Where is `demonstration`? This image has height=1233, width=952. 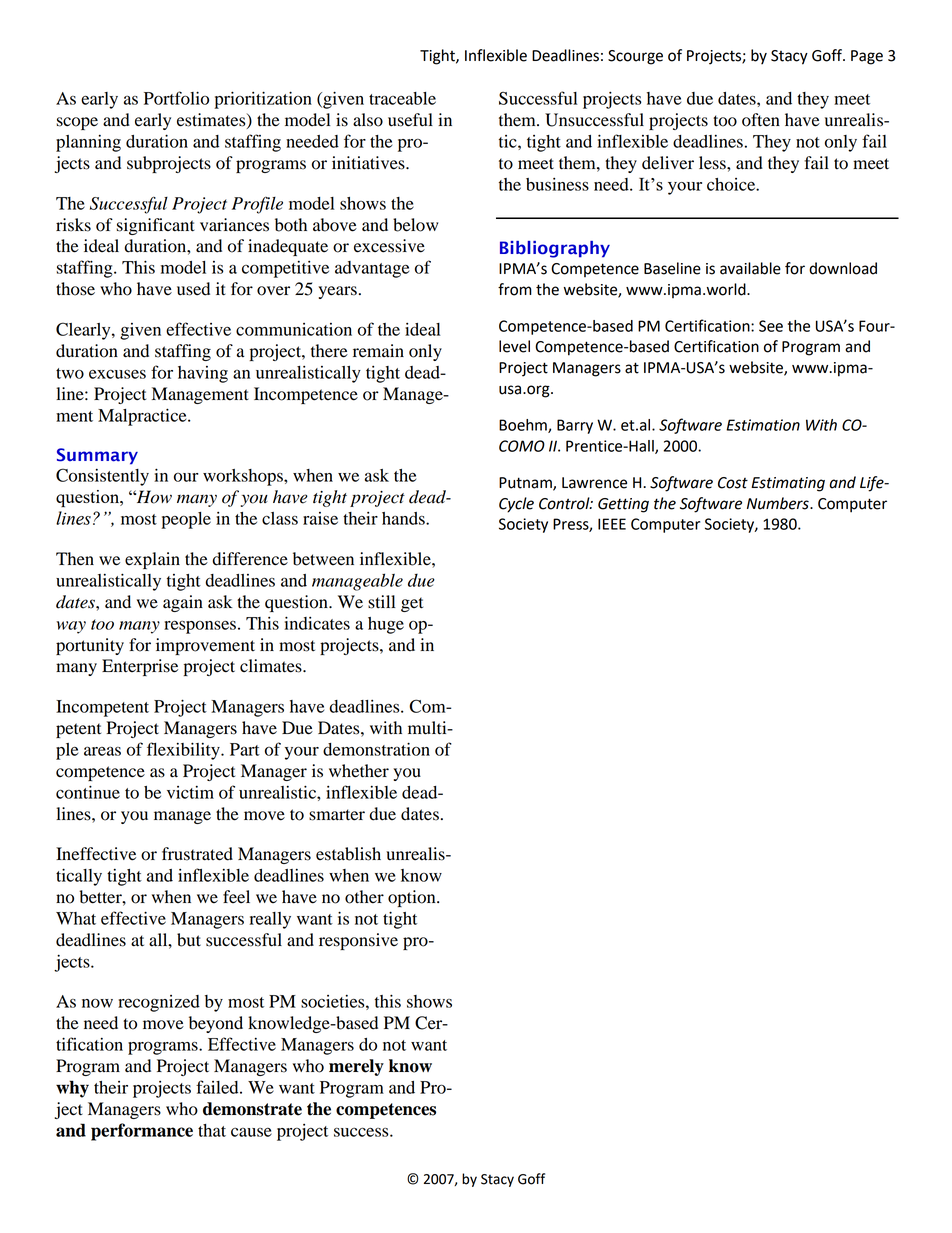
demonstration is located at coordinates (376, 749).
